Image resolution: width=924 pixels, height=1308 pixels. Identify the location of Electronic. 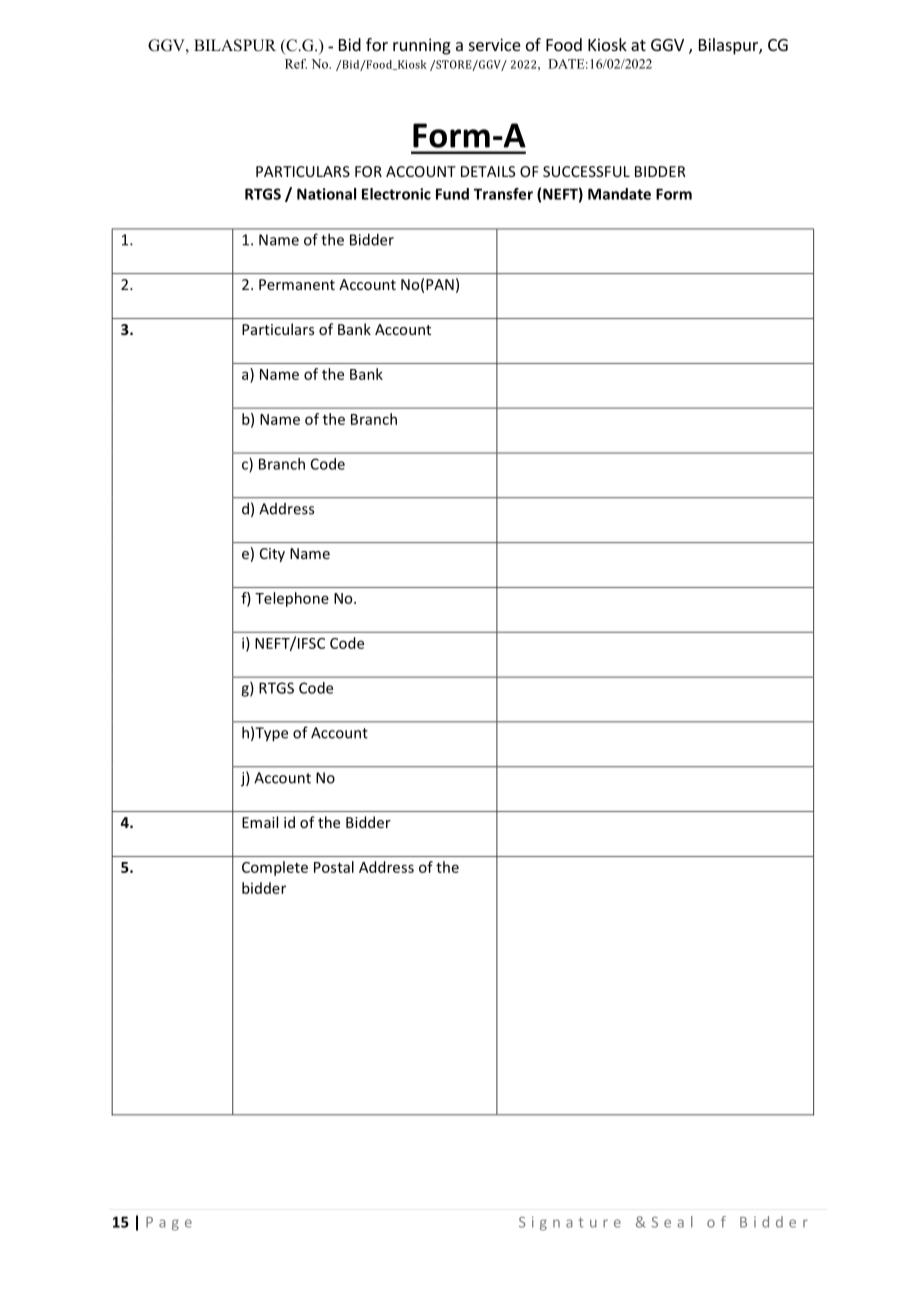
(396, 194).
